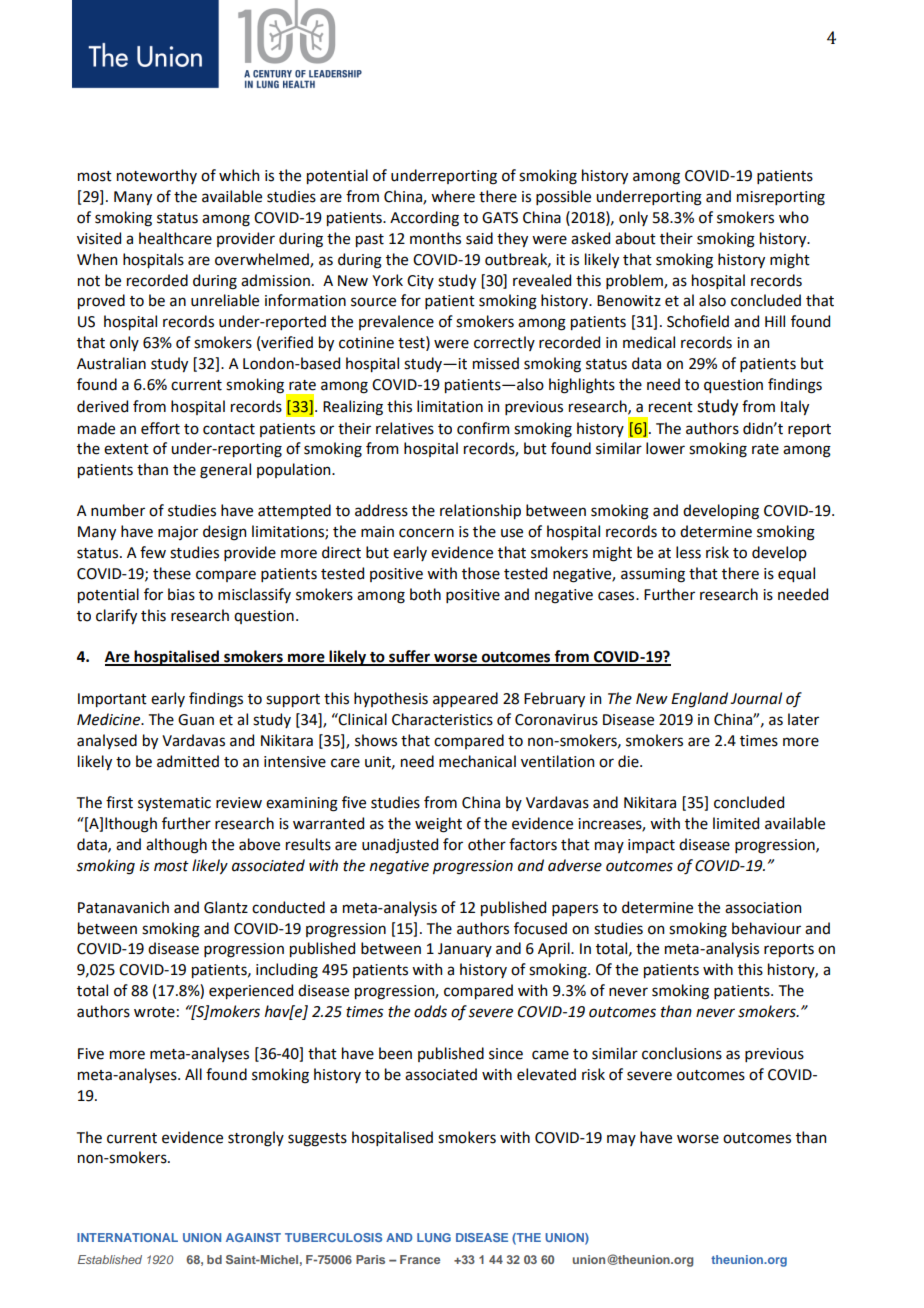  Describe the element at coordinates (453, 196) in the screenshot. I see `where` at that location.
